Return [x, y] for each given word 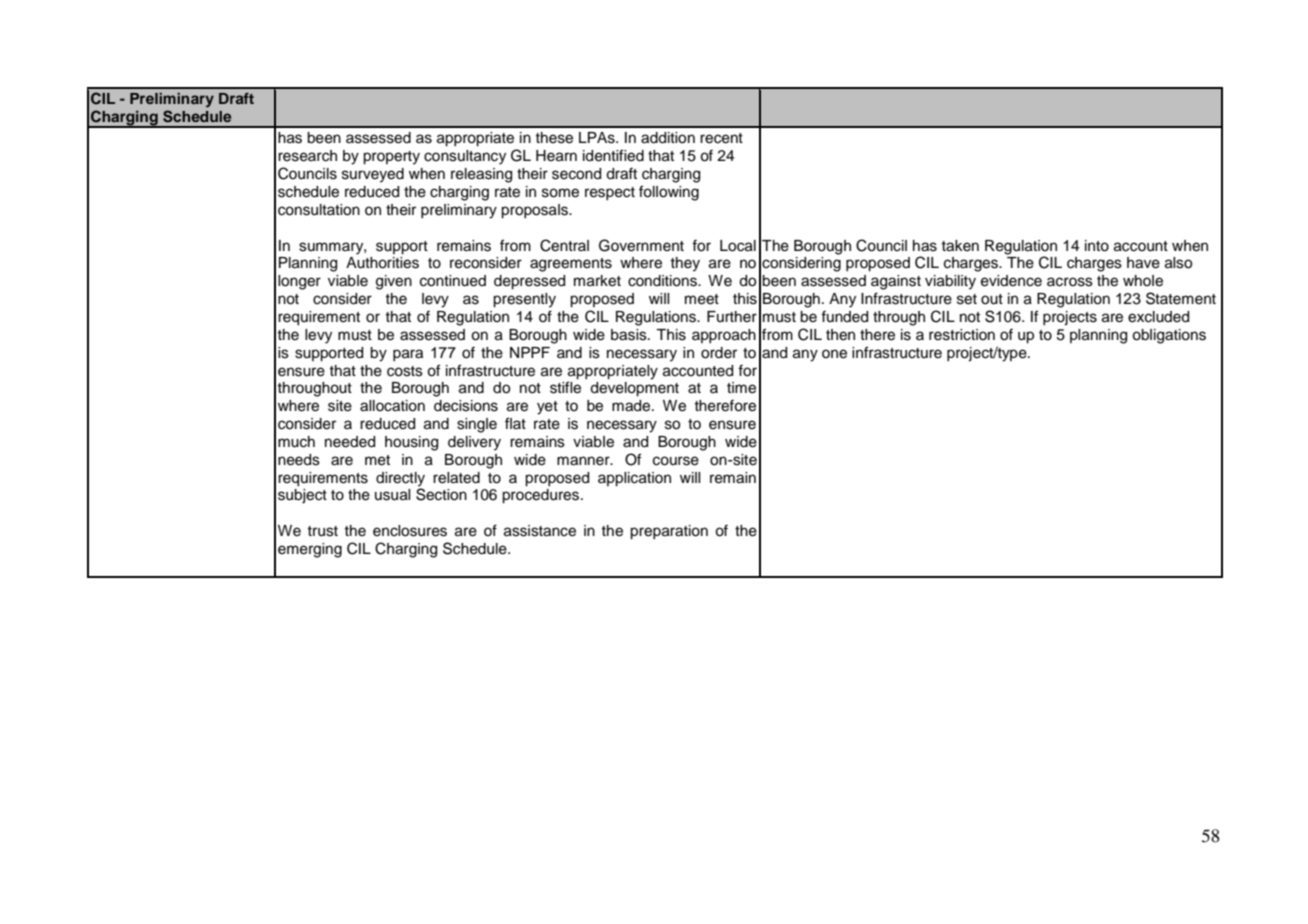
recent [721, 138]
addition [668, 138]
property [391, 158]
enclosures [410, 531]
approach [724, 336]
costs [405, 371]
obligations [1169, 336]
